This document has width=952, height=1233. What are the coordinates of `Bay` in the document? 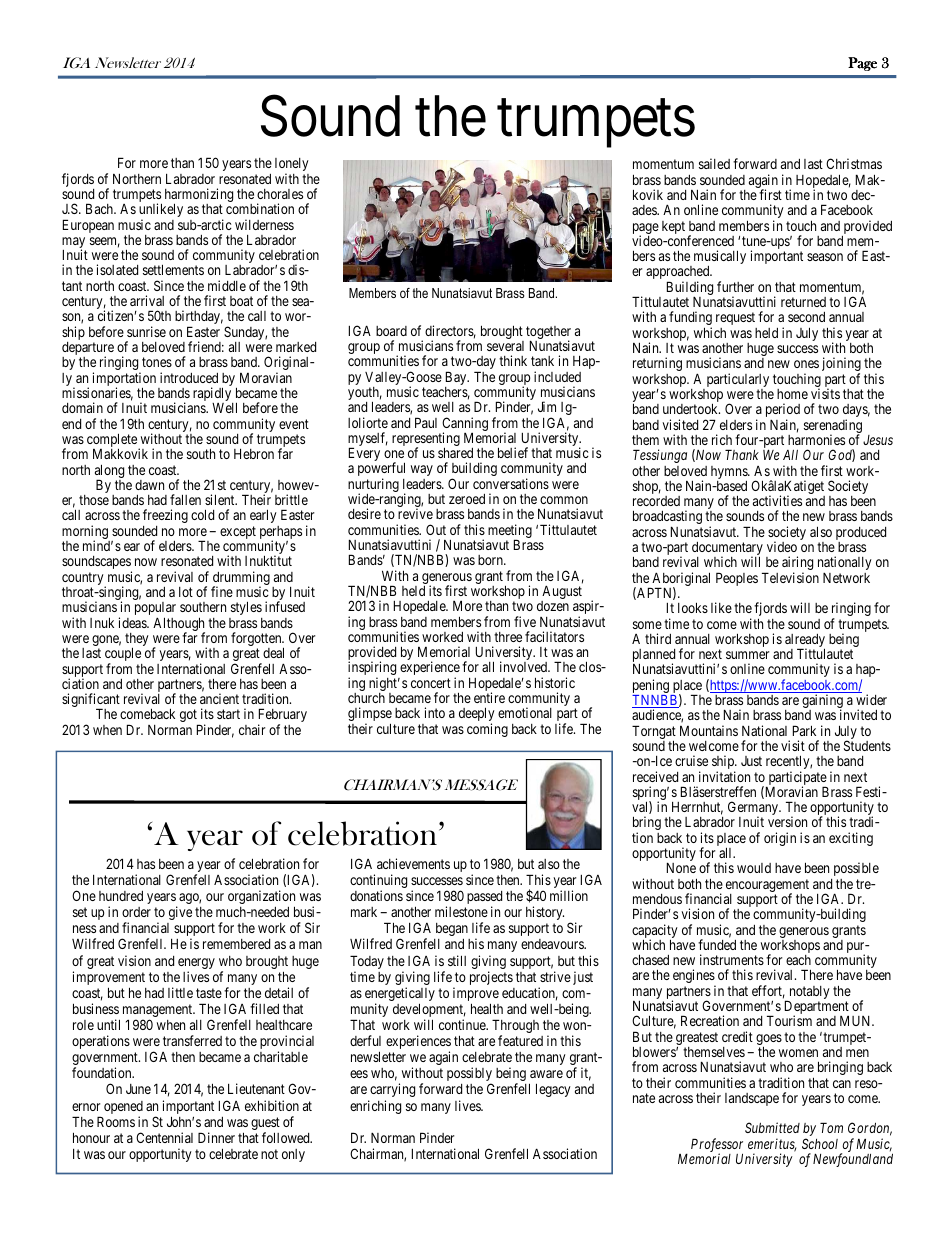 It's located at (457, 379).
